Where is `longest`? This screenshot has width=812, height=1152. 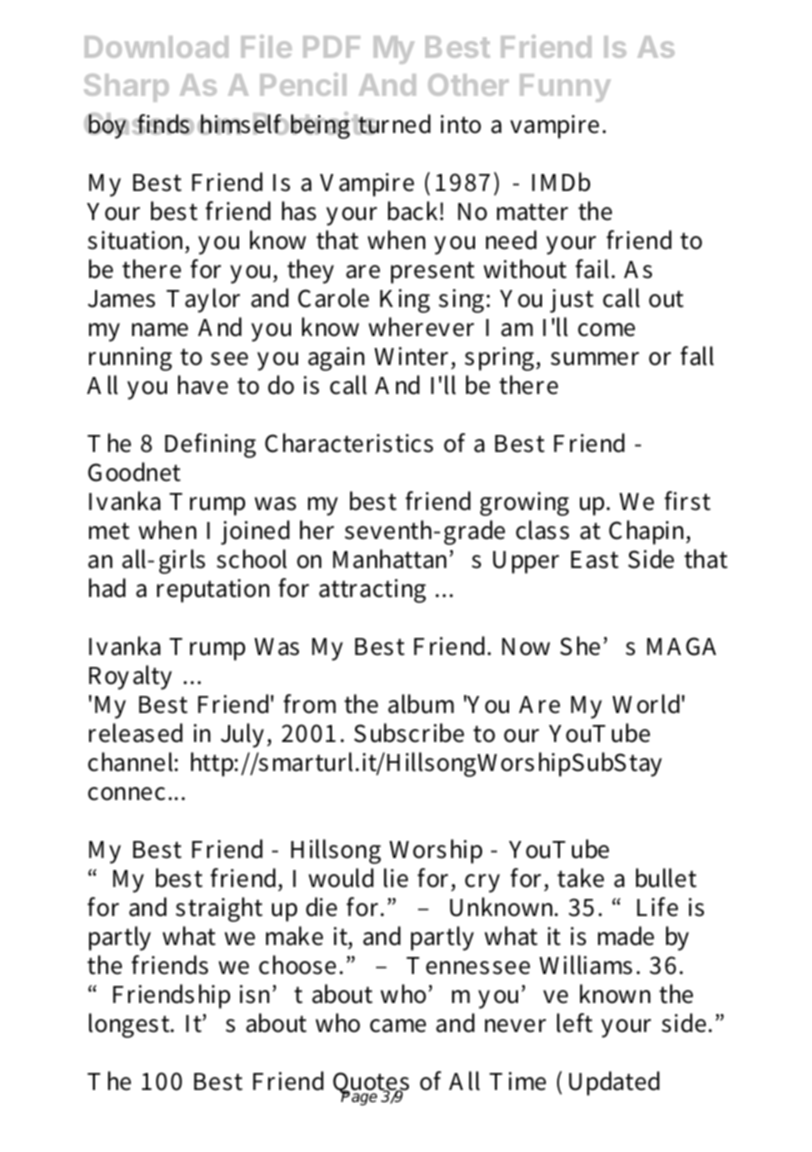
longest is located at coordinates (130, 1025).
